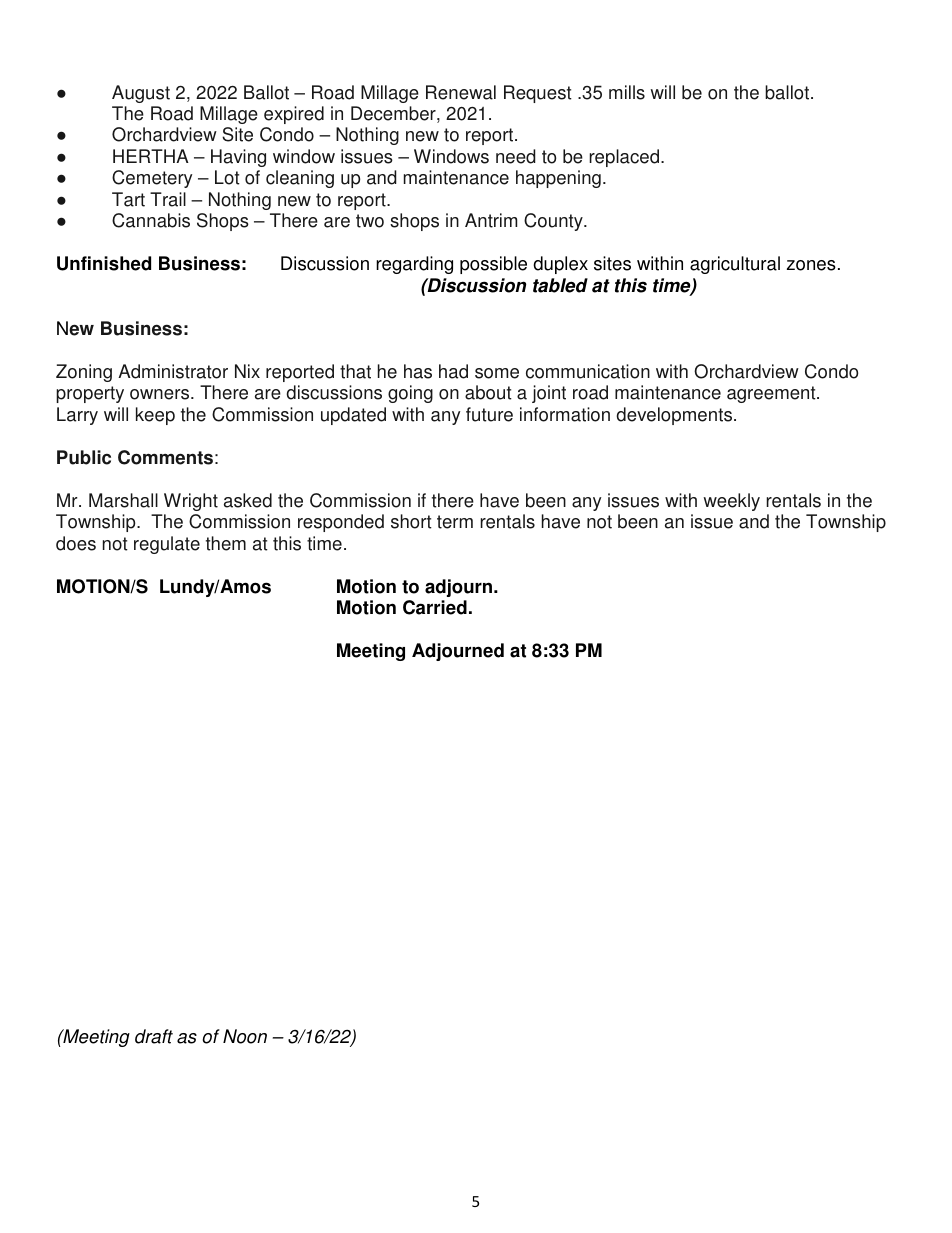  I want to click on term, so click(455, 522).
